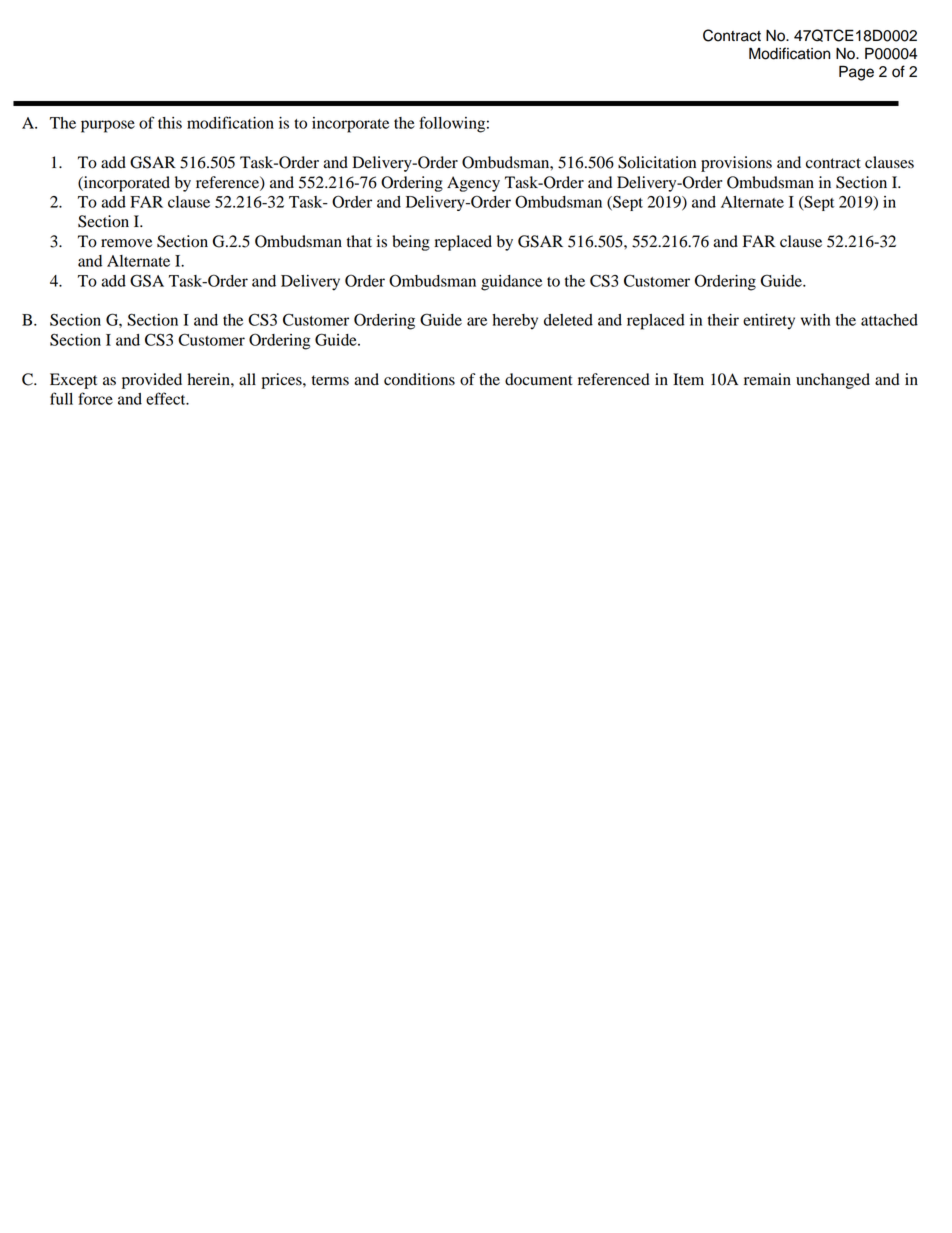 The image size is (952, 1233). What do you see at coordinates (152, 381) in the document?
I see `provided` at bounding box center [152, 381].
